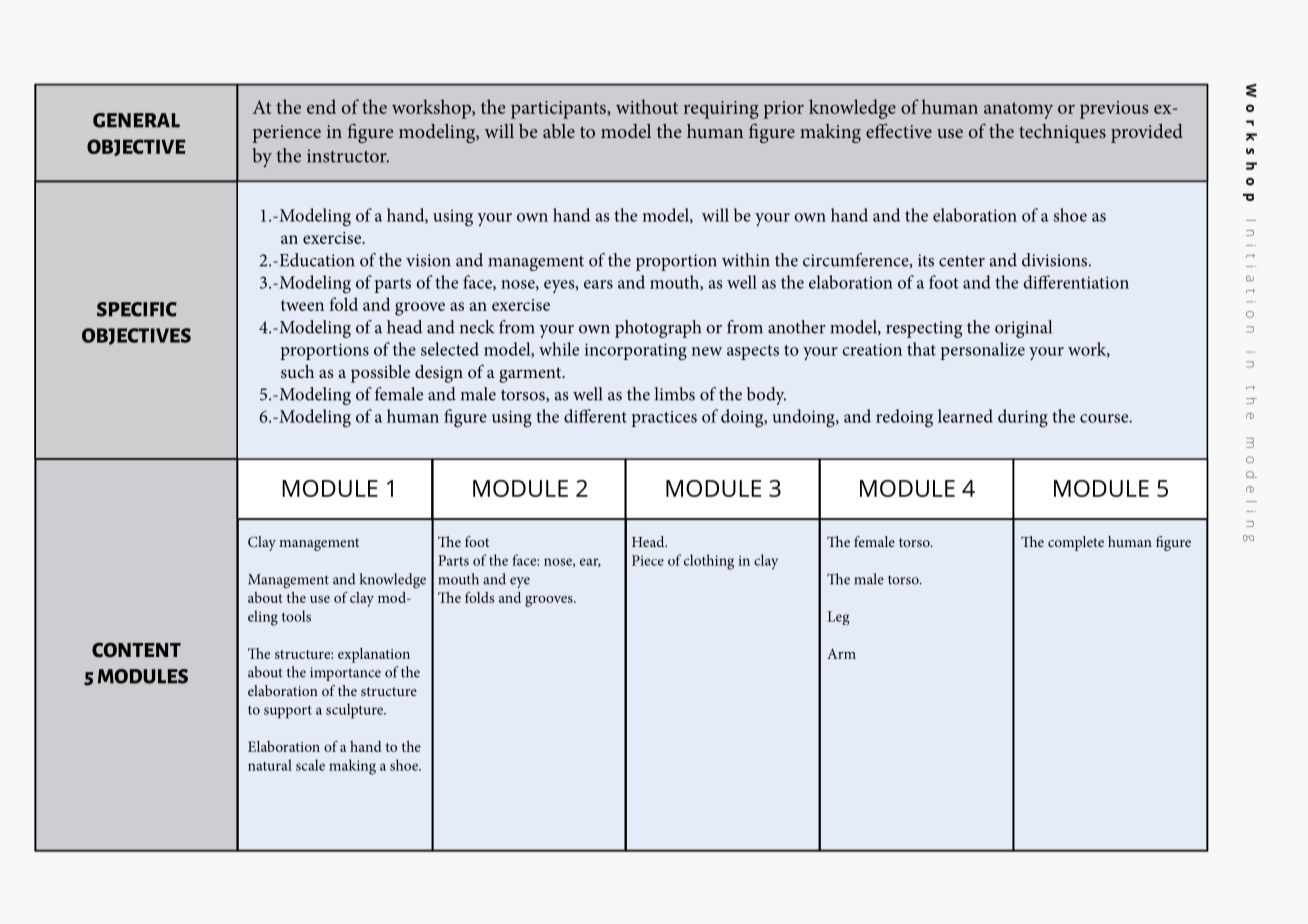 This page has width=1308, height=924. Describe the element at coordinates (658, 329) in the page. I see `photograph` at that location.
